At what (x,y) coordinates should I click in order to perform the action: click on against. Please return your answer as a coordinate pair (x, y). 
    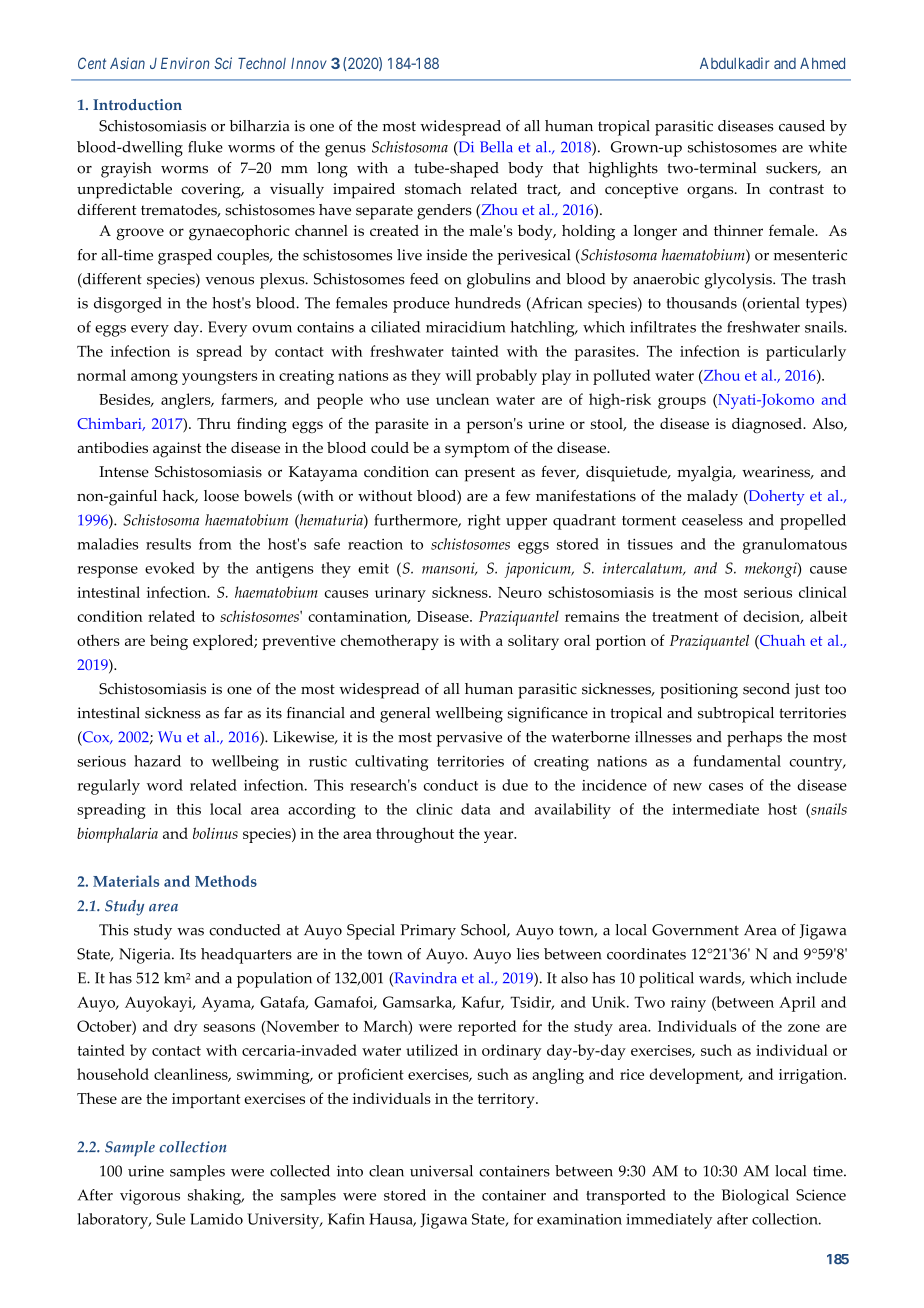
    Looking at the image, I should click on (177, 450).
